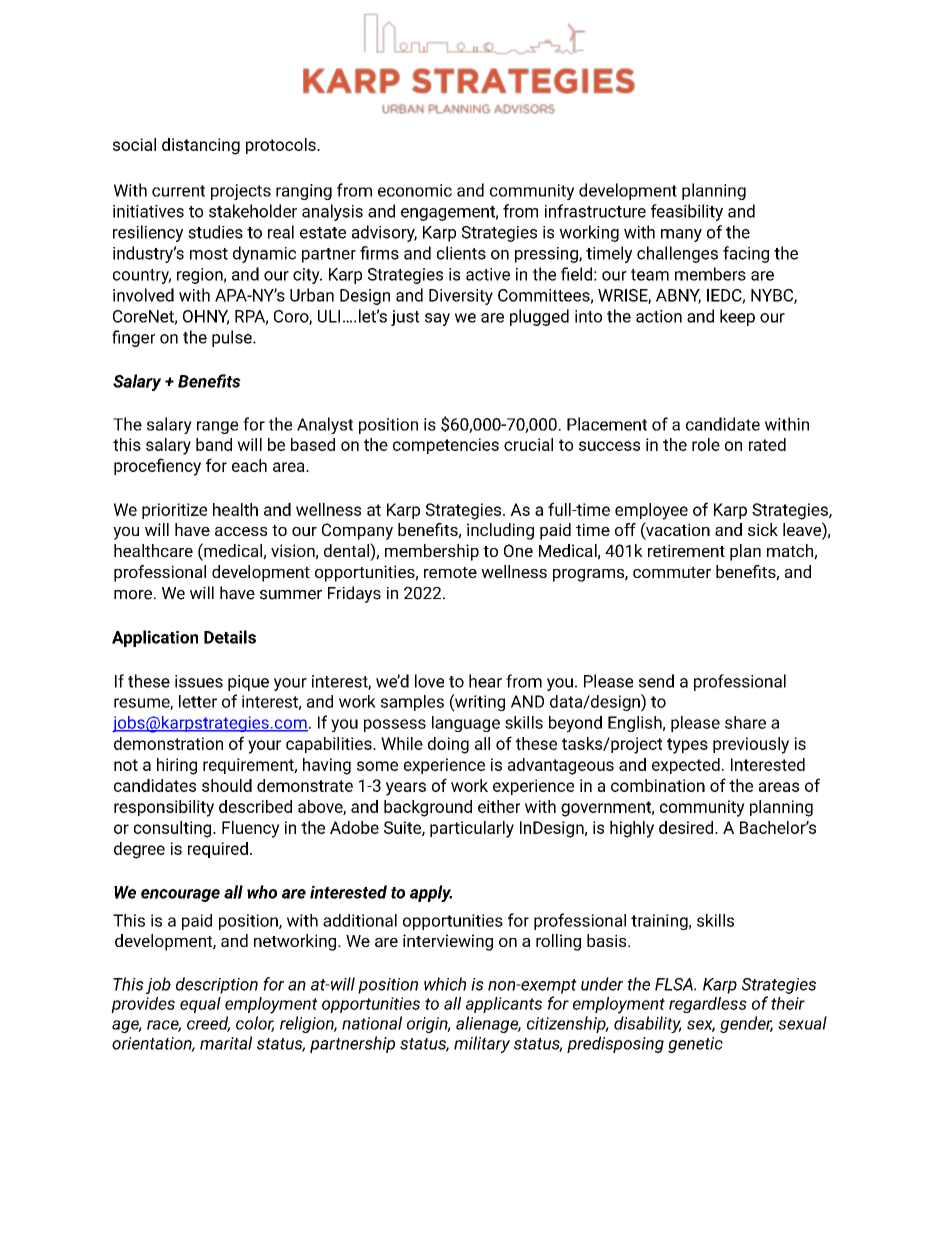  What do you see at coordinates (450, 572) in the screenshot?
I see `remote` at bounding box center [450, 572].
